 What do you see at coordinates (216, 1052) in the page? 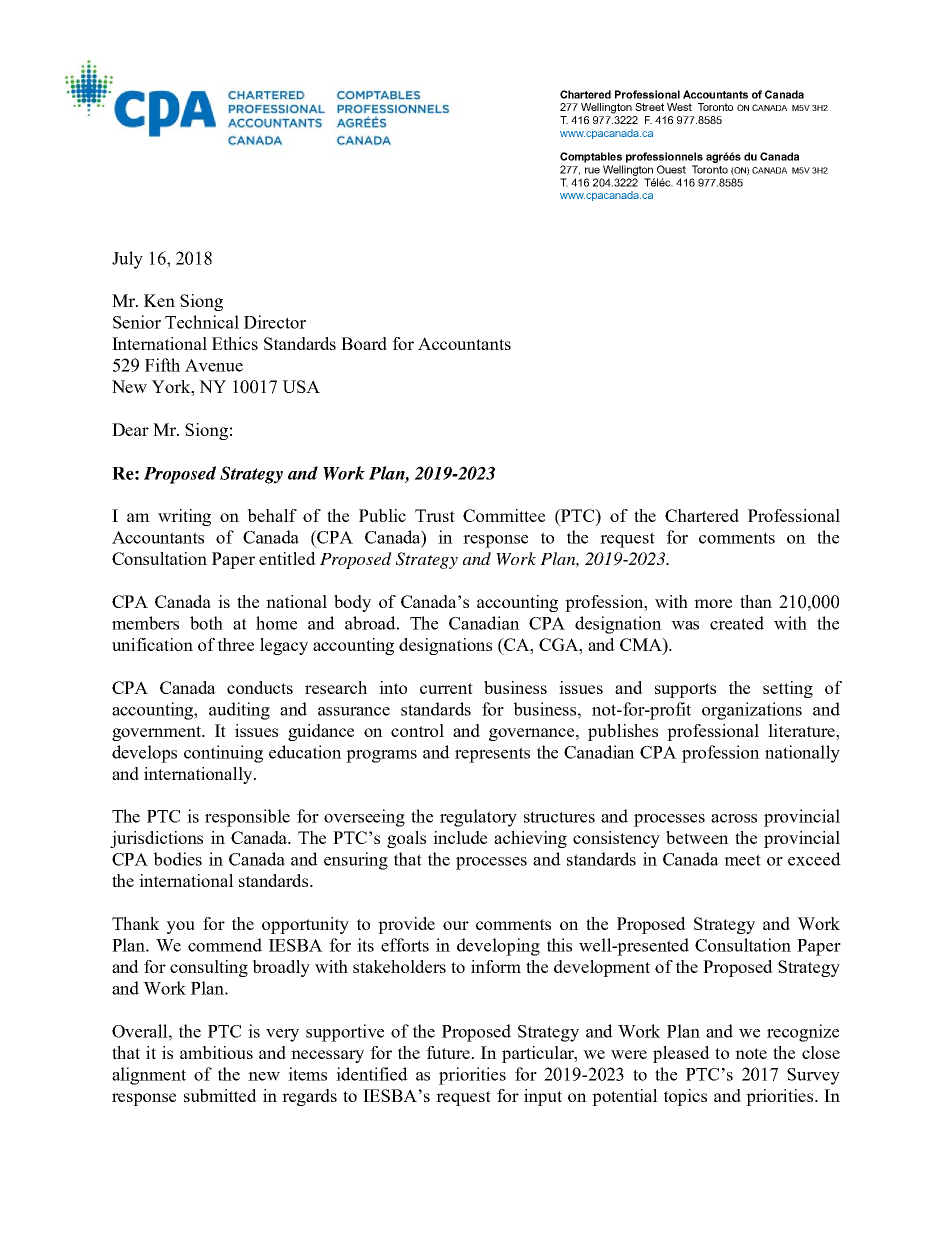
I see `ambitious` at bounding box center [216, 1052].
